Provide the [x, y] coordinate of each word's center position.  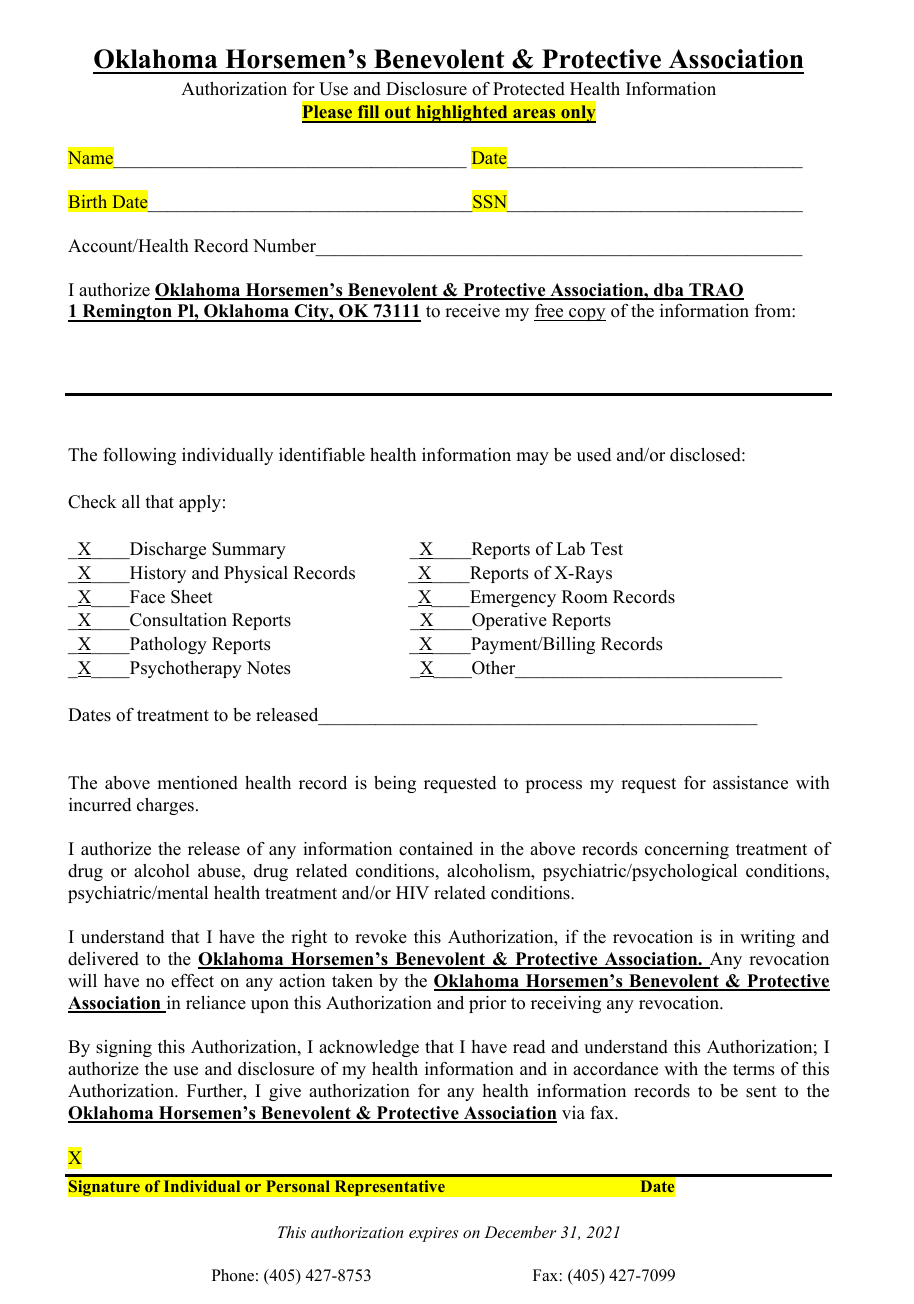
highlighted [462, 114]
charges [165, 806]
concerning [687, 850]
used [594, 455]
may [532, 458]
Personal [298, 1186]
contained [436, 849]
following [139, 456]
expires [433, 1234]
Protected [529, 89]
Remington [127, 313]
